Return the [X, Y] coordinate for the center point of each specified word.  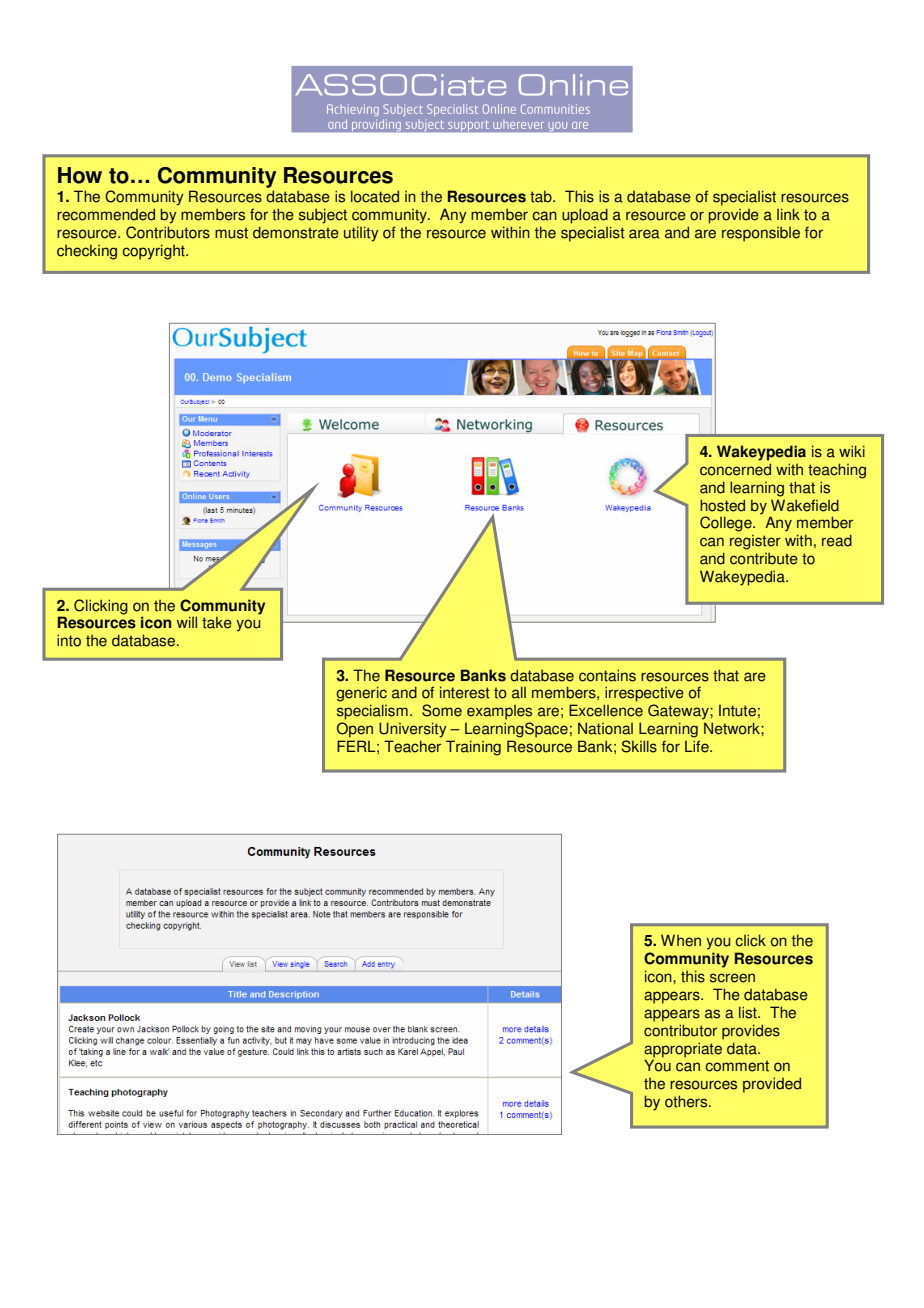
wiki [852, 451]
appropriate [683, 1050]
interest [465, 692]
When [681, 940]
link [788, 214]
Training [473, 748]
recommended [106, 214]
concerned [735, 469]
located [375, 196]
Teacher [412, 746]
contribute [764, 559]
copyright [154, 252]
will [187, 622]
